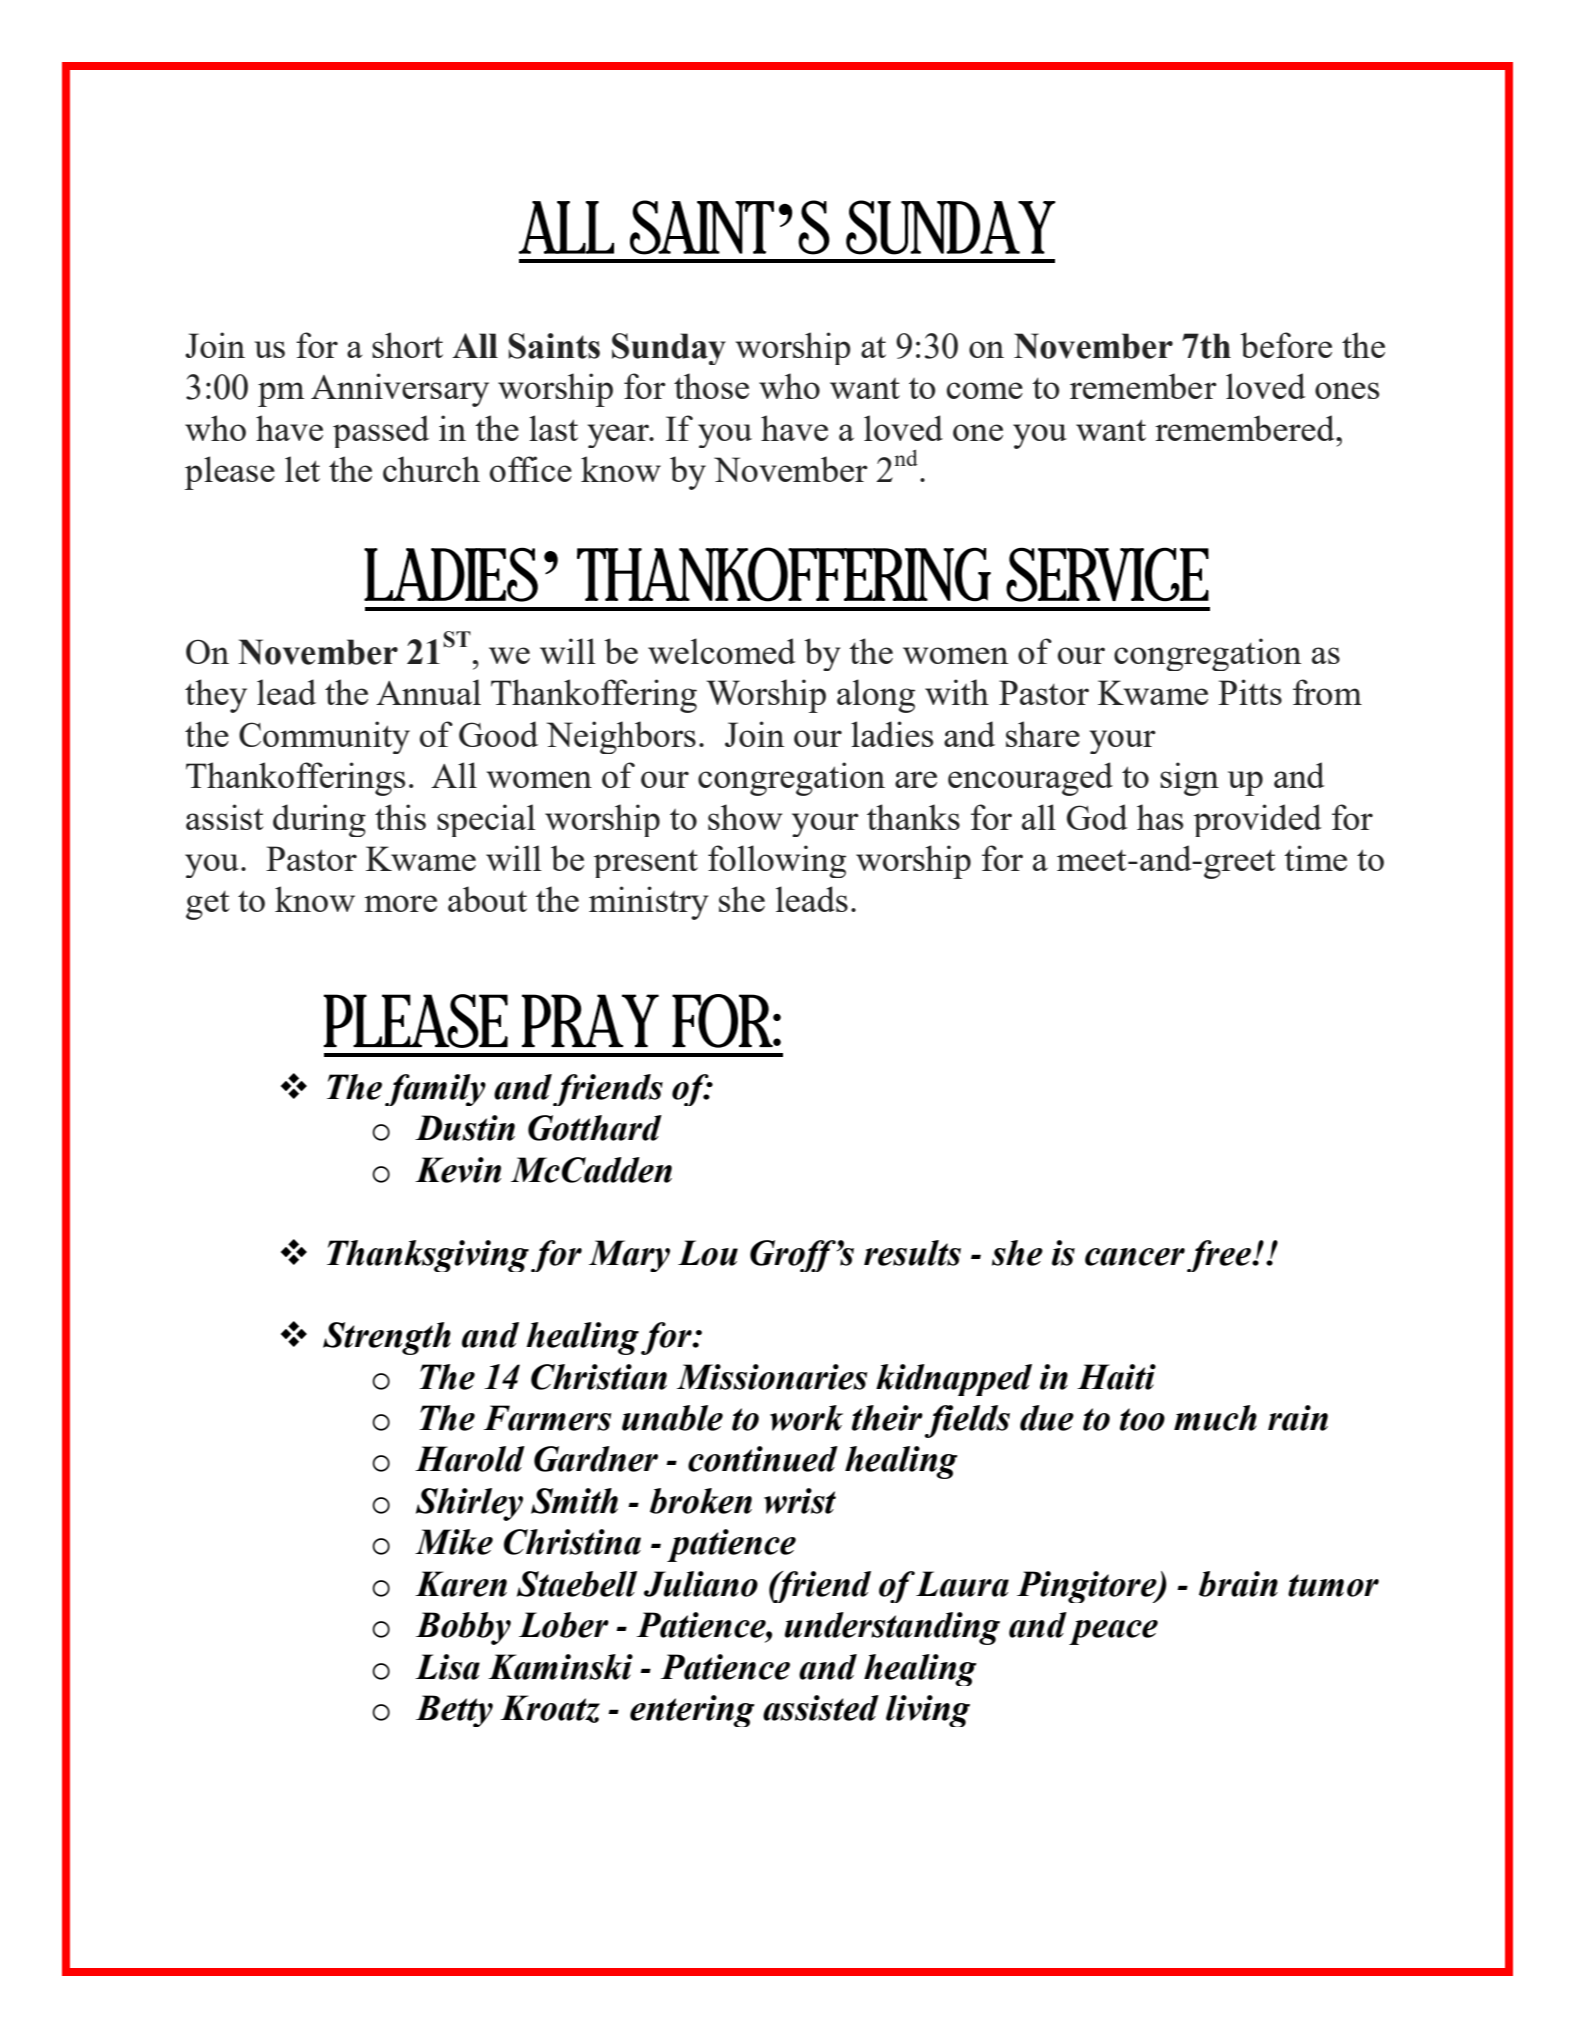 Image resolution: width=1574 pixels, height=2037 pixels. What do you see at coordinates (708, 1253) in the page?
I see `Lou` at bounding box center [708, 1253].
